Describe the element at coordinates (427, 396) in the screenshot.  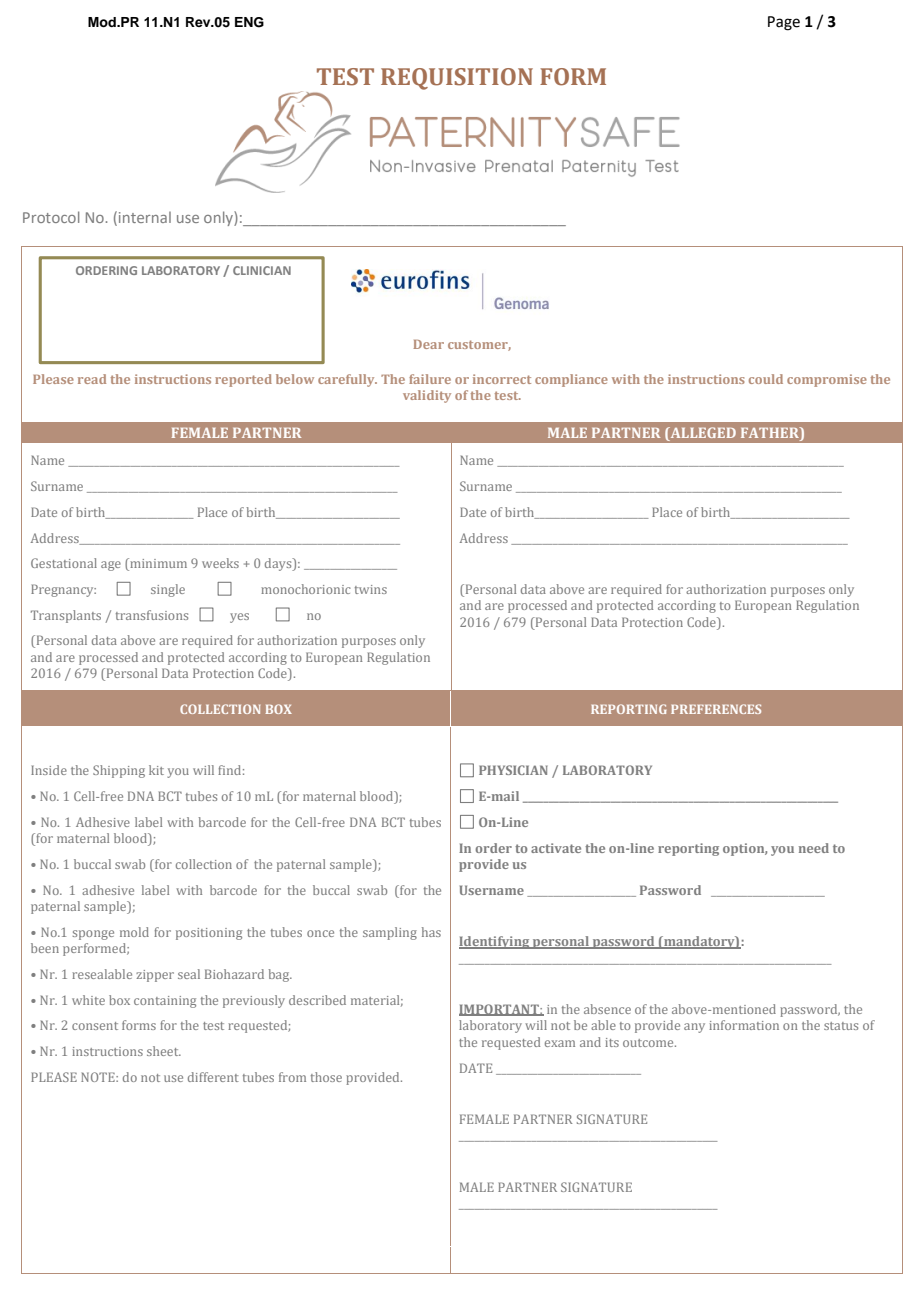
I see `validity` at that location.
